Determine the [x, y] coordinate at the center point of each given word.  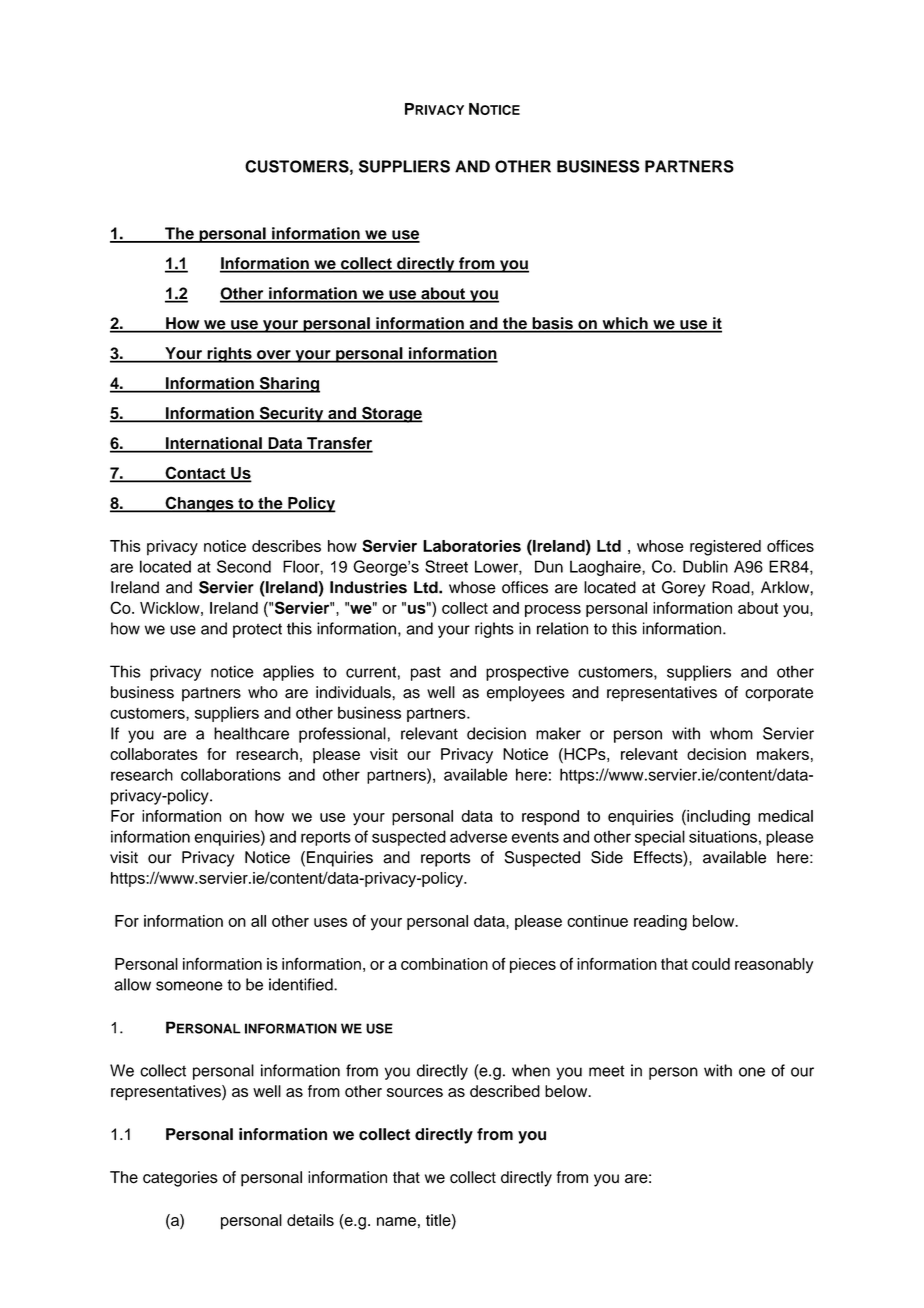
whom [731, 733]
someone [189, 986]
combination [444, 964]
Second [244, 566]
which [625, 324]
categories [180, 1179]
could [711, 964]
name [396, 1221]
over [274, 356]
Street [446, 566]
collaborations [231, 774]
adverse [478, 836]
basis [552, 324]
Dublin [705, 566]
